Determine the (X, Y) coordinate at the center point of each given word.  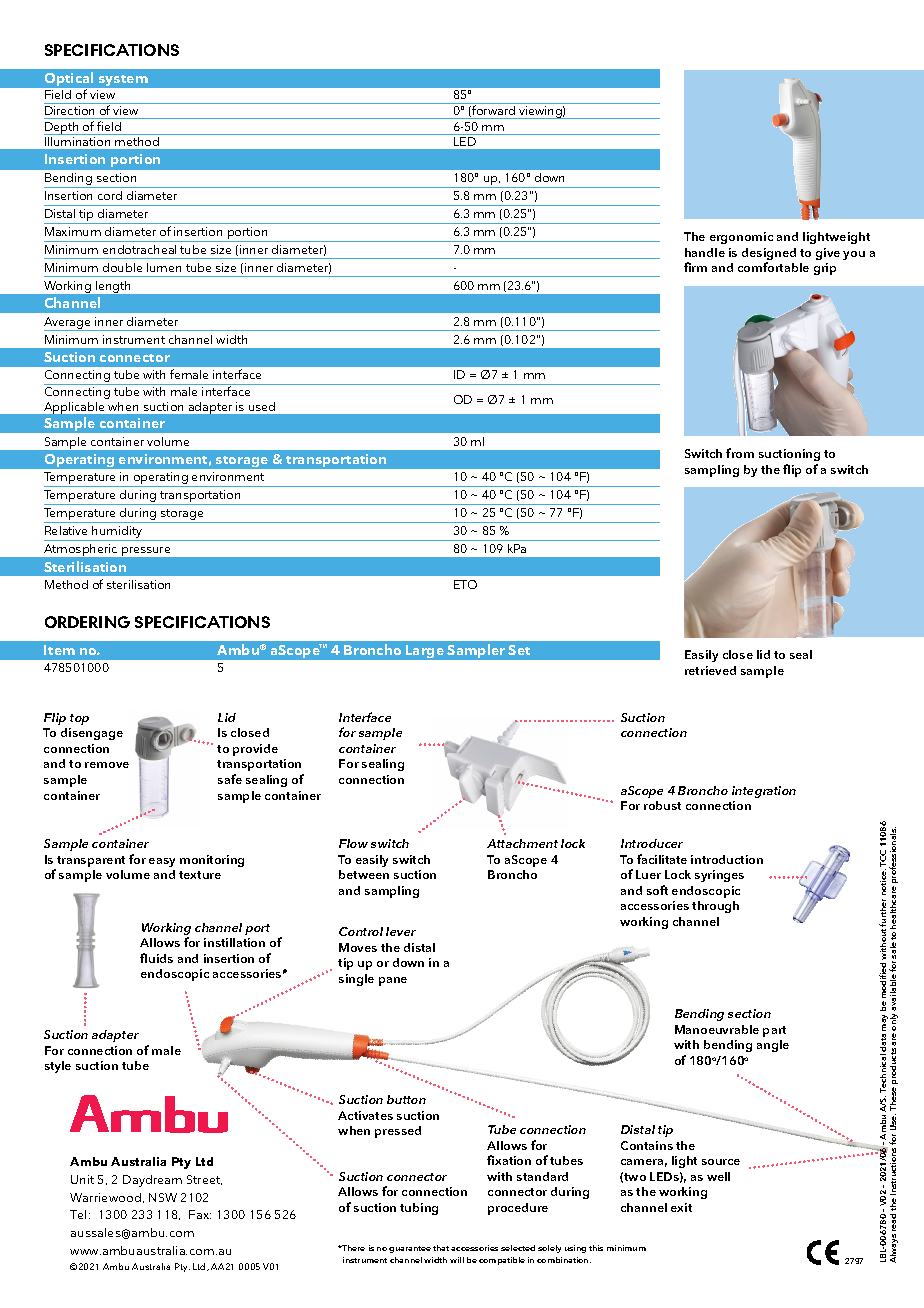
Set (519, 650)
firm (695, 267)
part (774, 1031)
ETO (465, 584)
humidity (118, 533)
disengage (92, 734)
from (740, 453)
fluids (156, 958)
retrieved (710, 670)
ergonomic (741, 238)
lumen (164, 267)
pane (393, 981)
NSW (163, 1197)
